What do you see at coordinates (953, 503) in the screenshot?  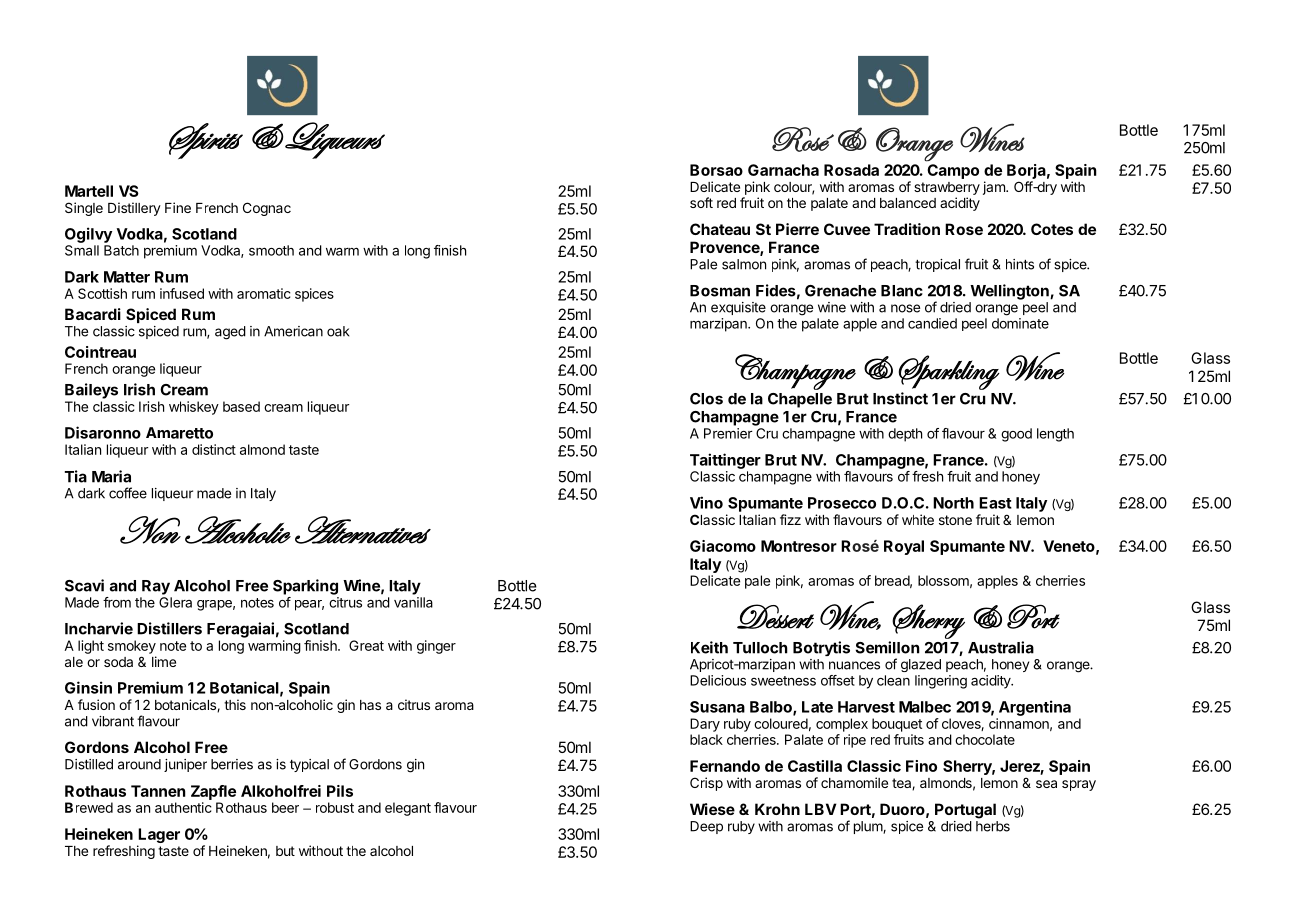 I see `North` at bounding box center [953, 503].
